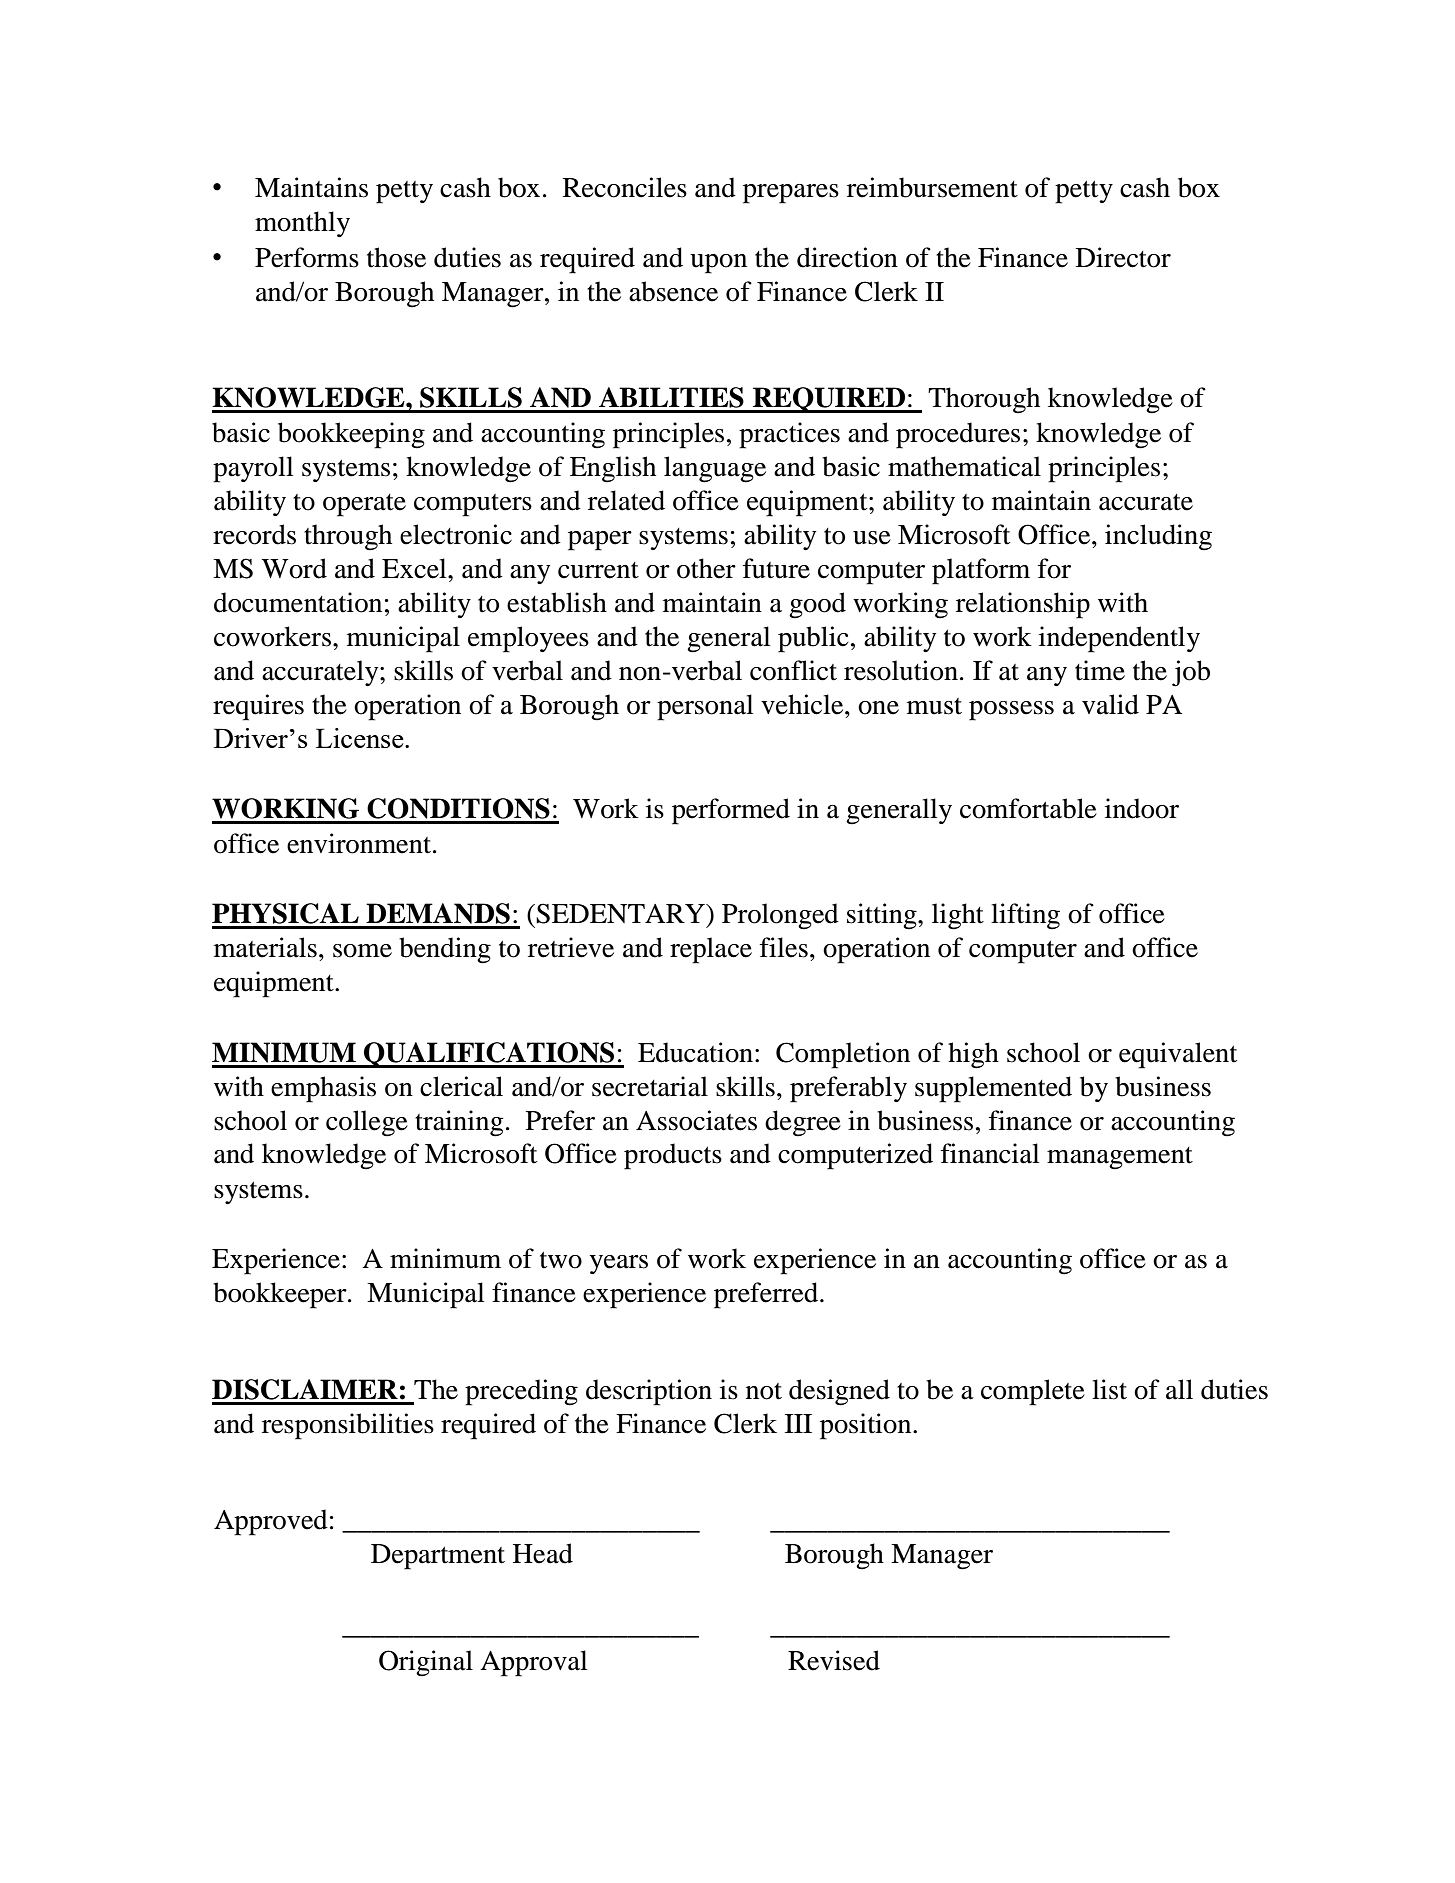  I want to click on License, so click(361, 738).
